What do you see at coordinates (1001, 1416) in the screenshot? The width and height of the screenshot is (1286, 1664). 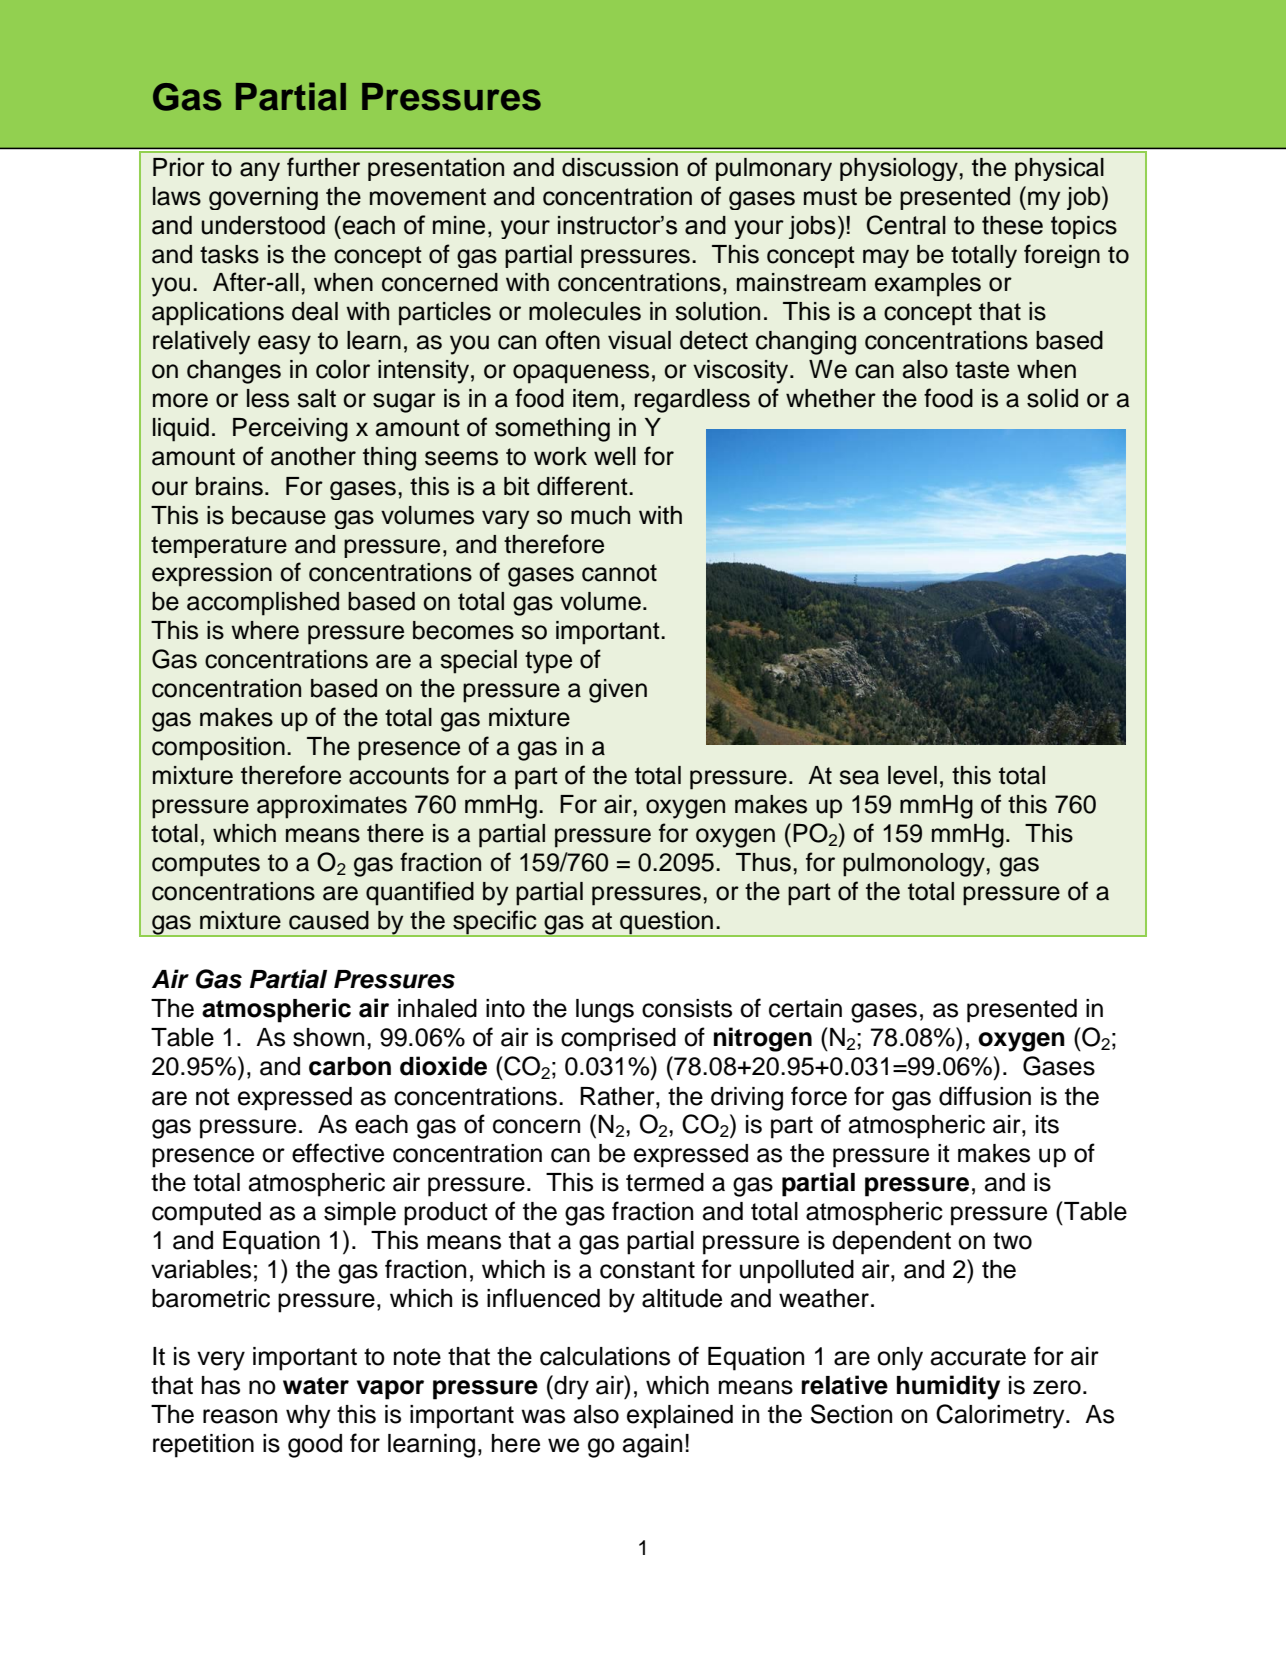 I see `Calorimetry` at bounding box center [1001, 1416].
